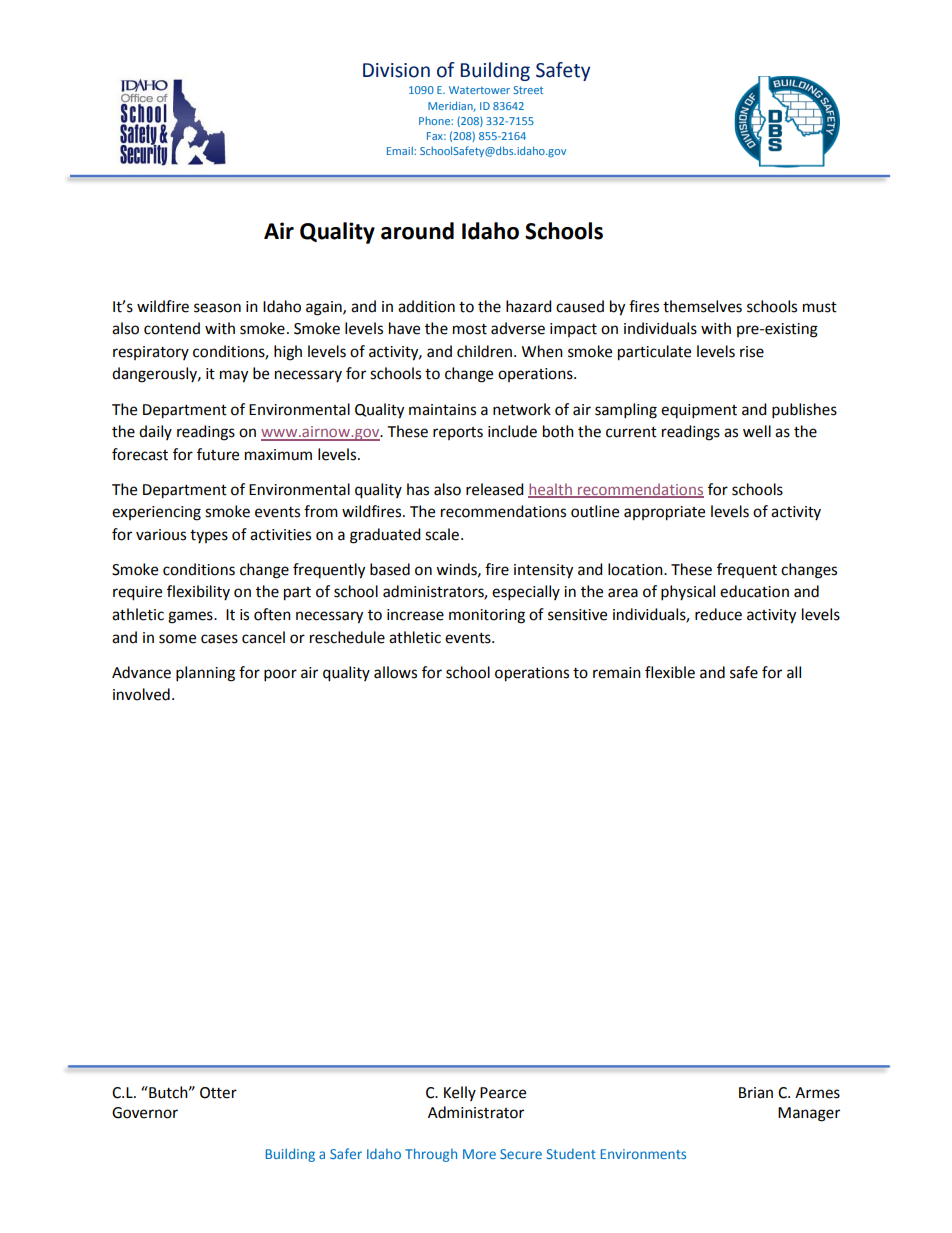 Image resolution: width=952 pixels, height=1233 pixels. Describe the element at coordinates (756, 1093) in the page. I see `Brian` at that location.
